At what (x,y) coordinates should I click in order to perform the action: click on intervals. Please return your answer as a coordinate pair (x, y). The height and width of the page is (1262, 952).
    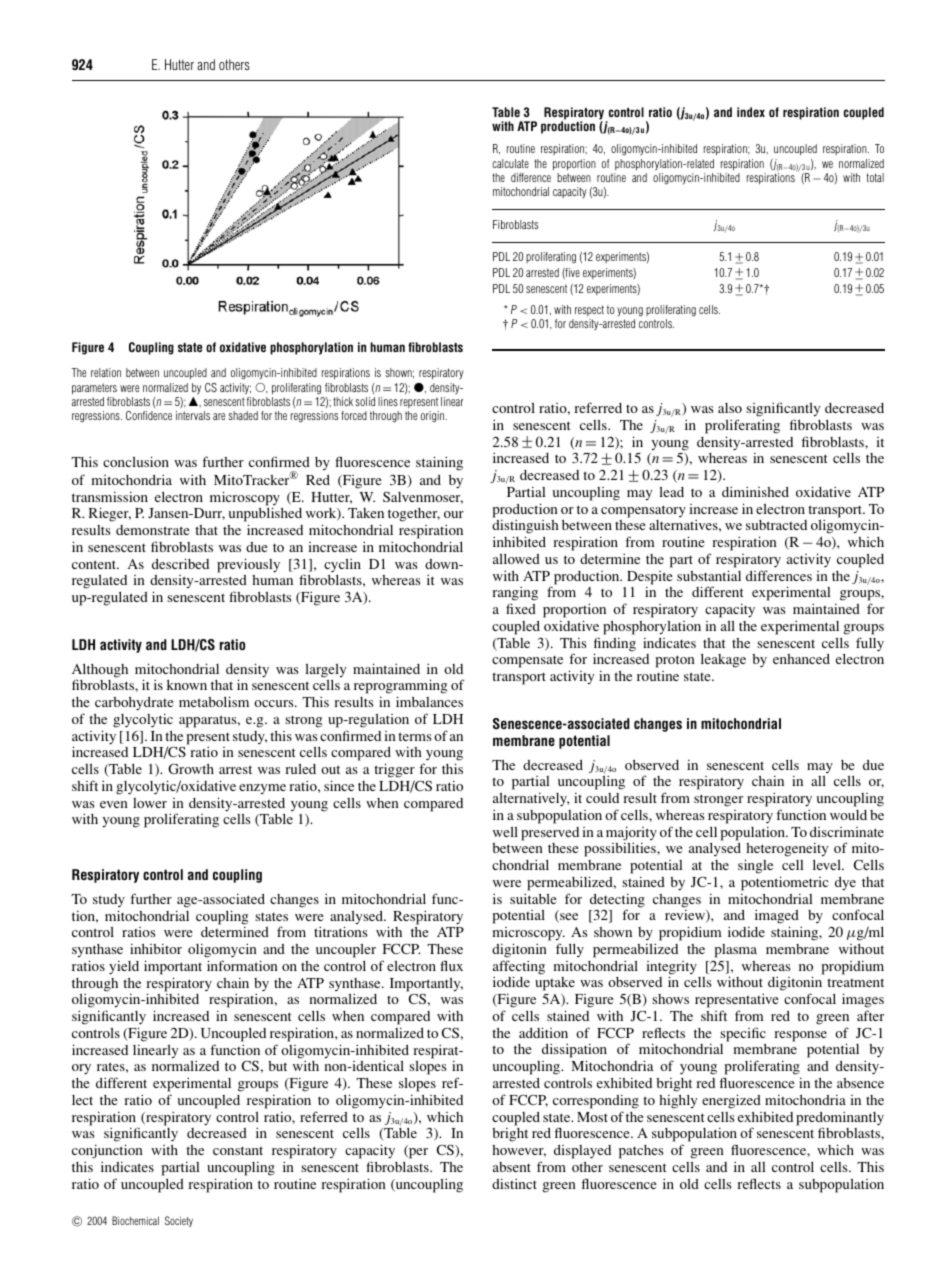
    Looking at the image, I should click on (193, 415).
